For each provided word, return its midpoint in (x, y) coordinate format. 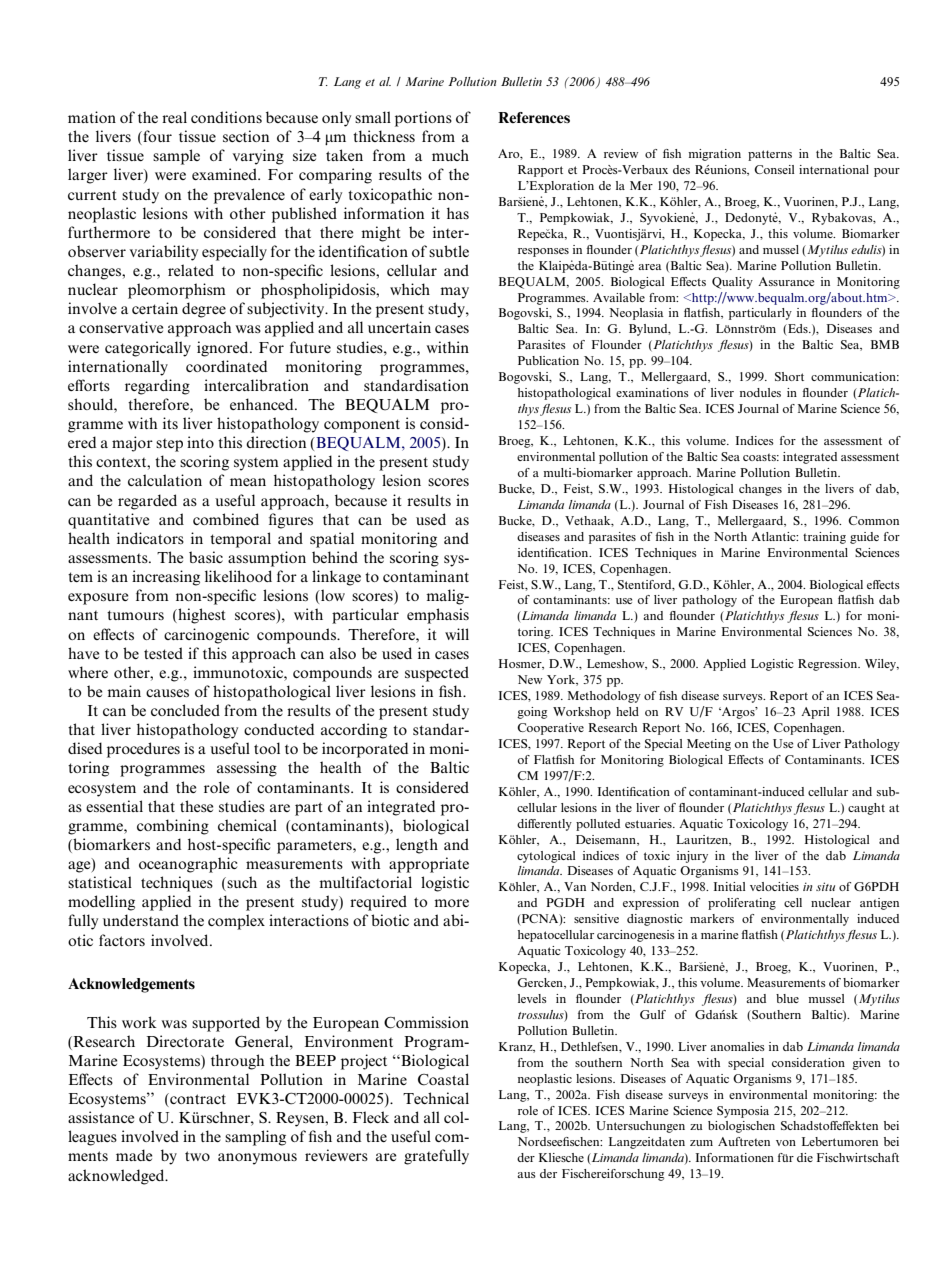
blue (787, 998)
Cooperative (550, 729)
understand (141, 920)
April (815, 713)
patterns (770, 155)
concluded (185, 710)
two (197, 1156)
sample (176, 157)
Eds (798, 328)
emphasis (438, 616)
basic (206, 557)
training (824, 538)
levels (532, 998)
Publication (548, 360)
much (450, 155)
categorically (148, 349)
